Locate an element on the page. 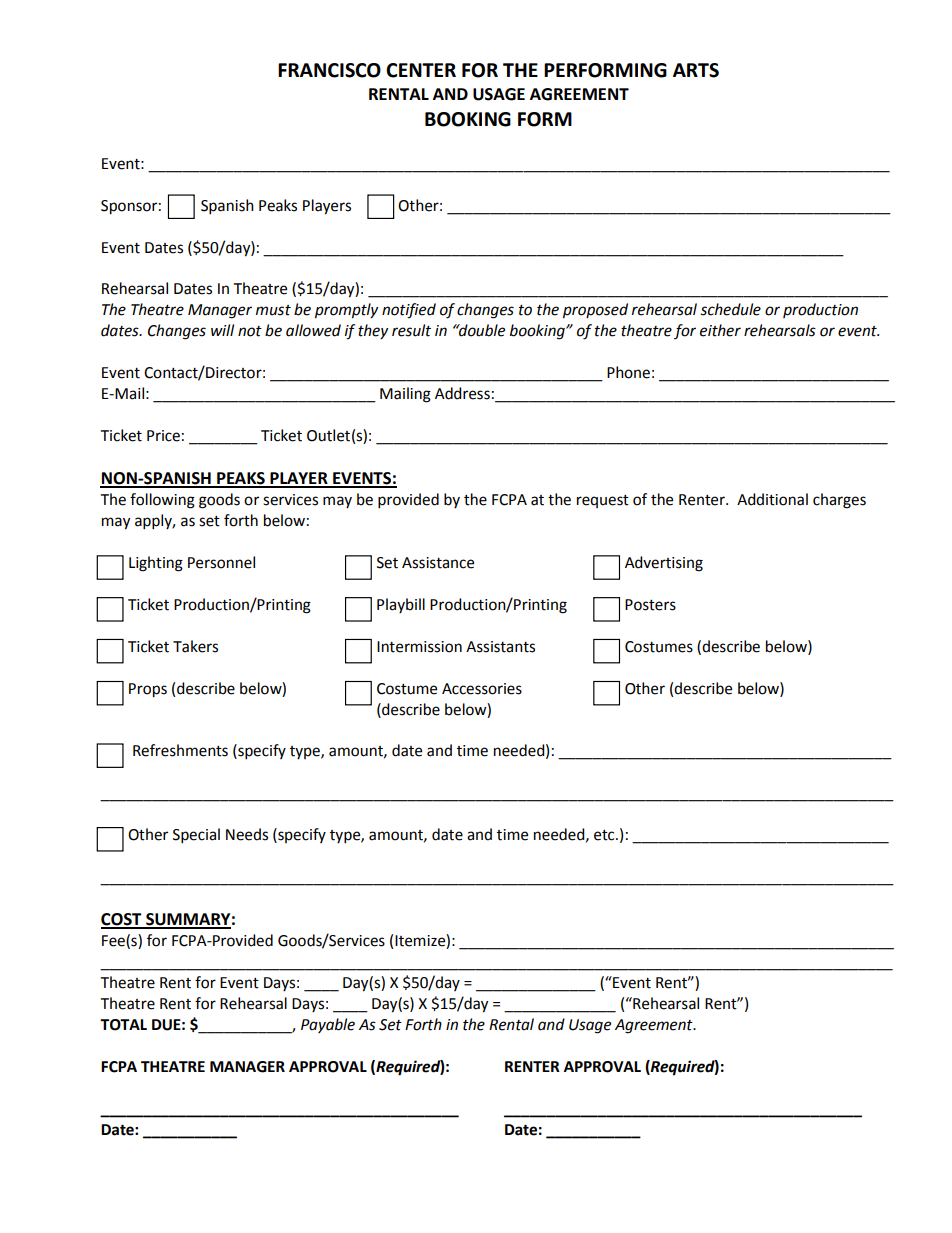 The width and height of the document is (952, 1233). etc is located at coordinates (605, 835).
